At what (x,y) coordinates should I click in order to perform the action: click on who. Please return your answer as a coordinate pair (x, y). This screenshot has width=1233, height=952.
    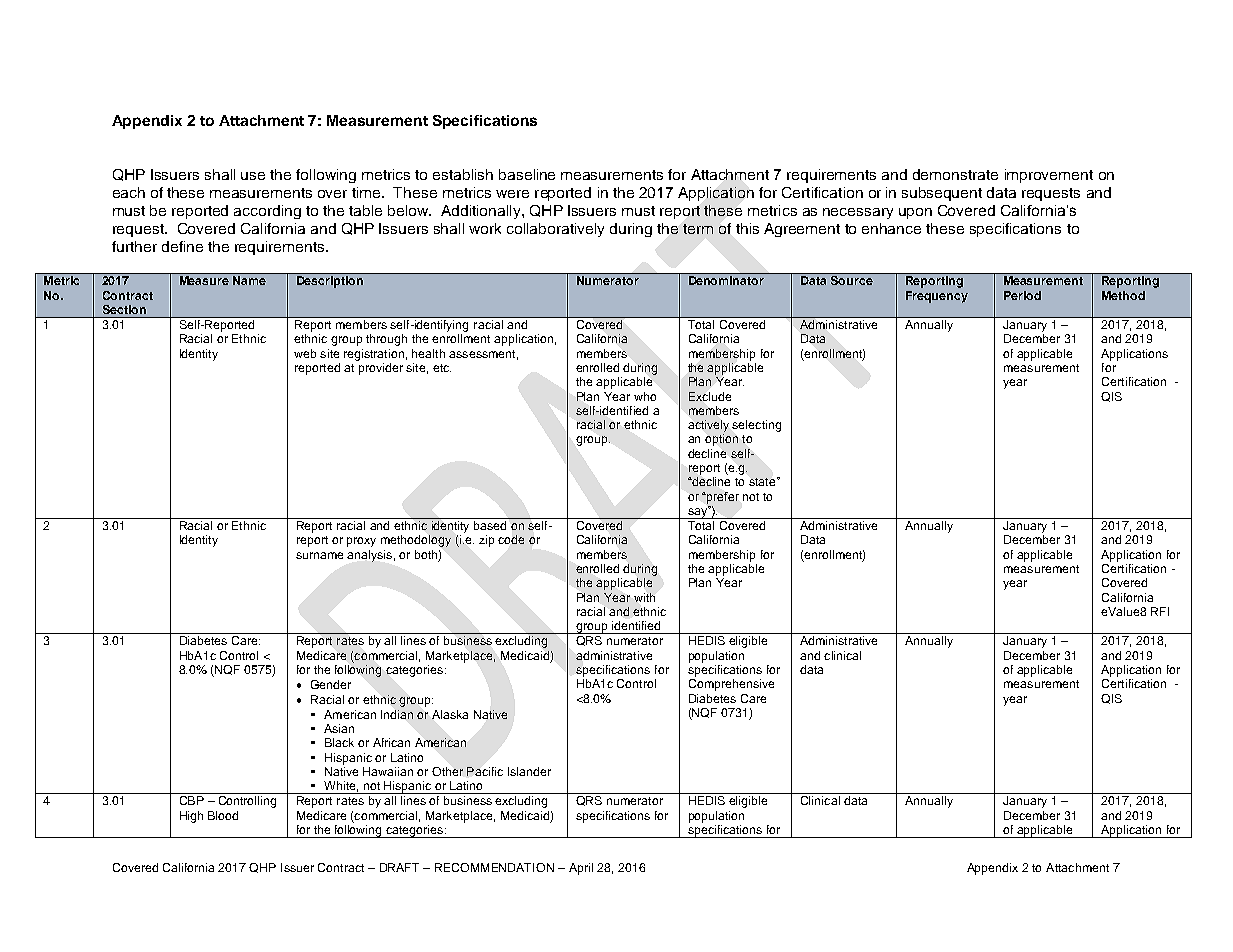
    Looking at the image, I should click on (645, 396).
